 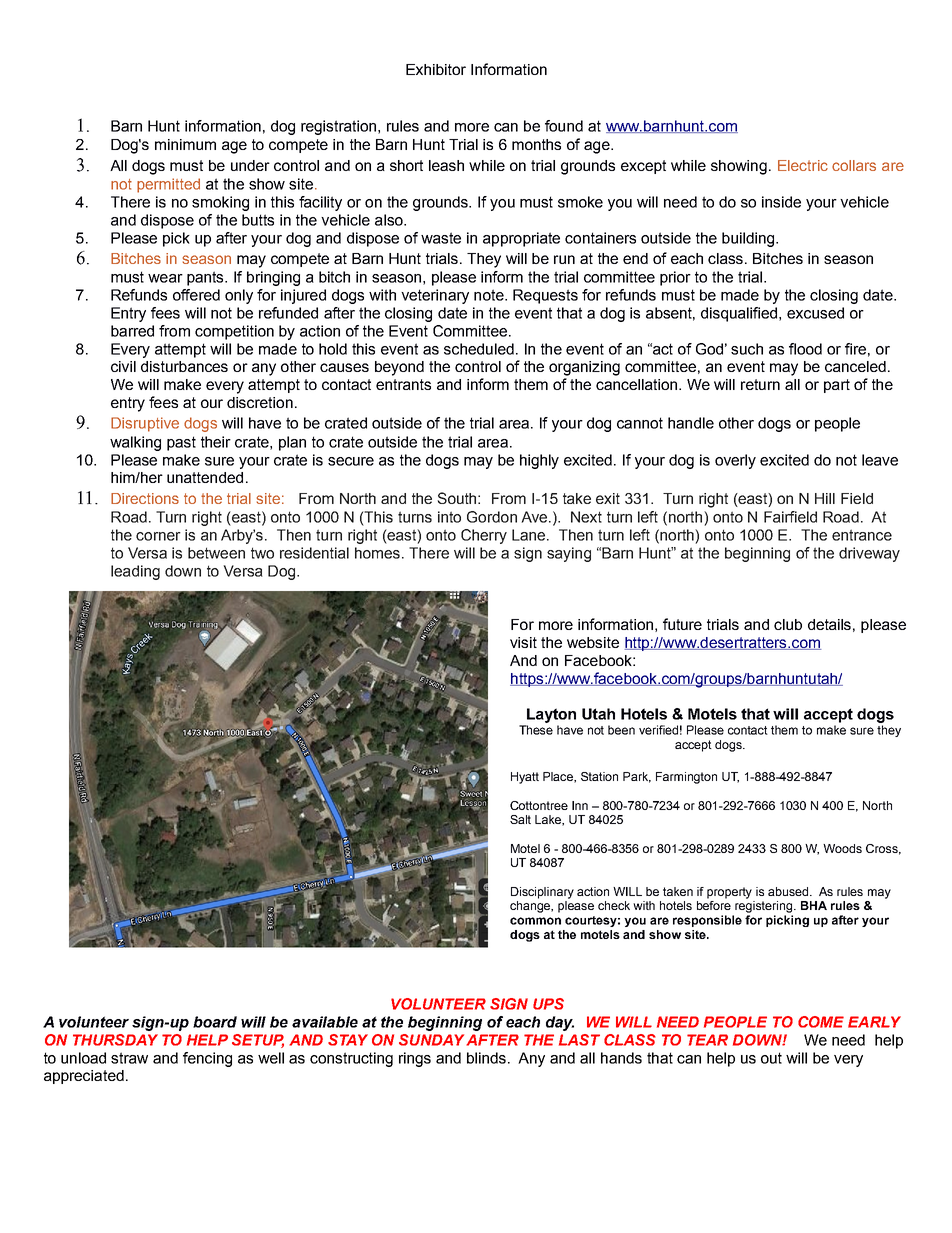 What do you see at coordinates (135, 572) in the image?
I see `leading` at bounding box center [135, 572].
